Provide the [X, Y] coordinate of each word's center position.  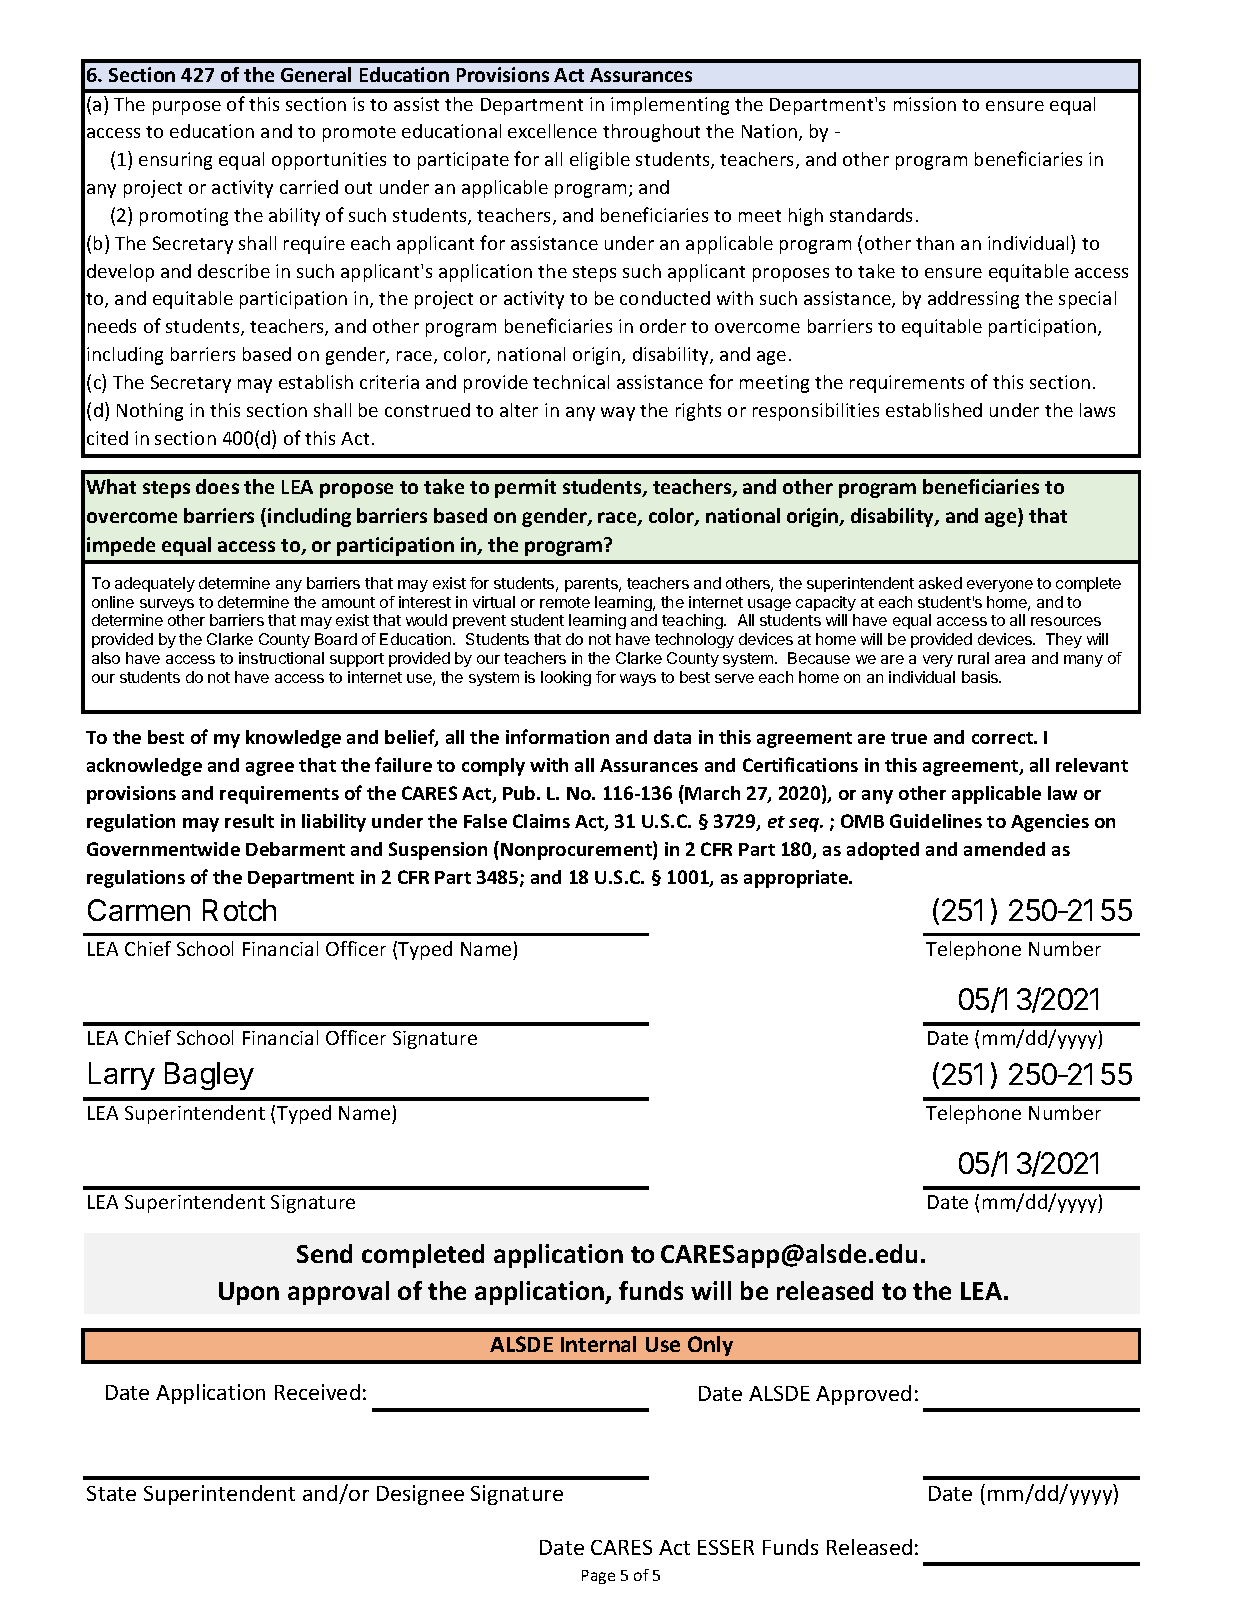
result [249, 821]
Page [598, 1577]
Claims [541, 821]
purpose [187, 108]
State [111, 1493]
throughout [651, 133]
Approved [863, 1395]
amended [1004, 849]
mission [925, 104]
